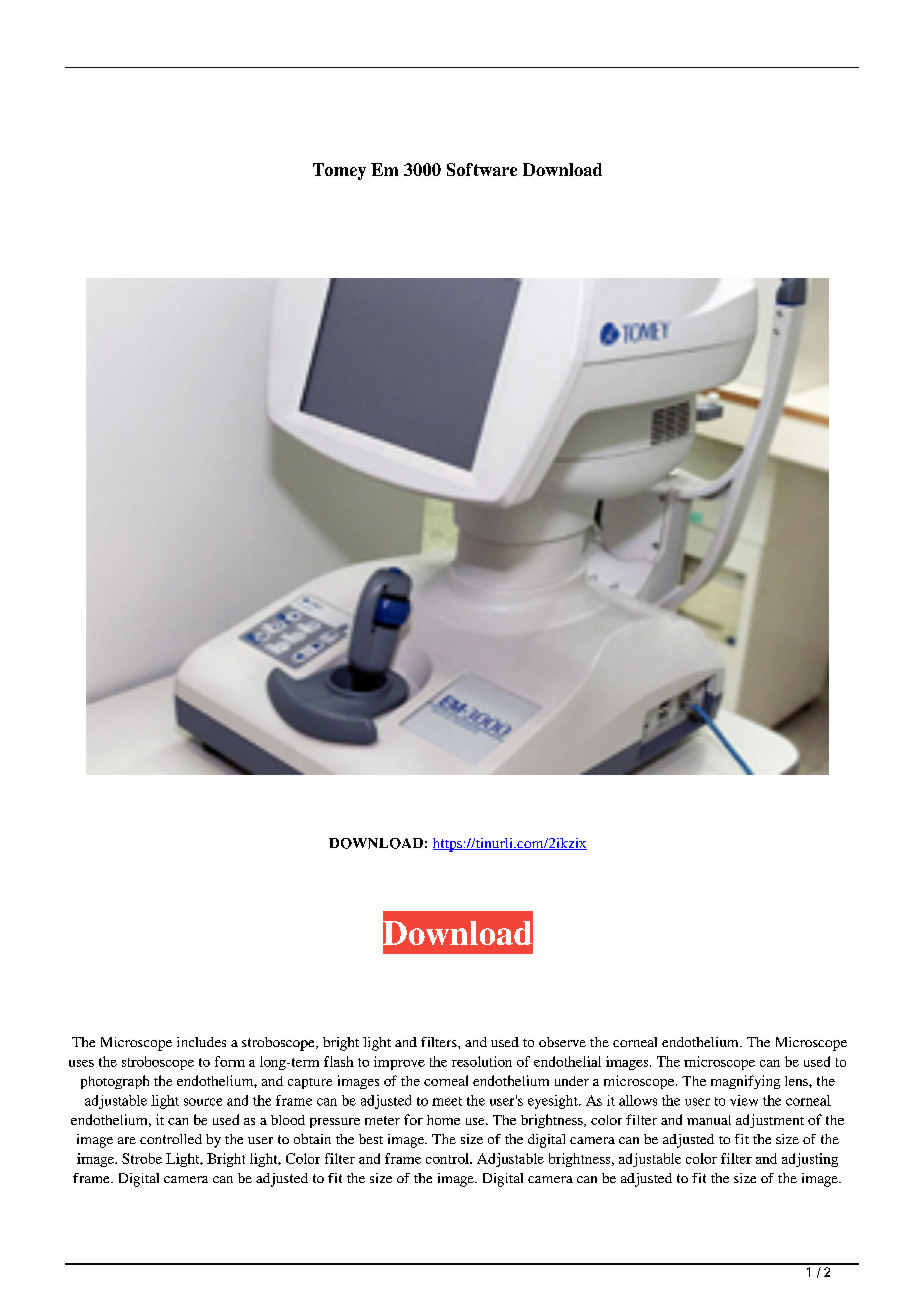  I want to click on endothelial, so click(567, 1061).
